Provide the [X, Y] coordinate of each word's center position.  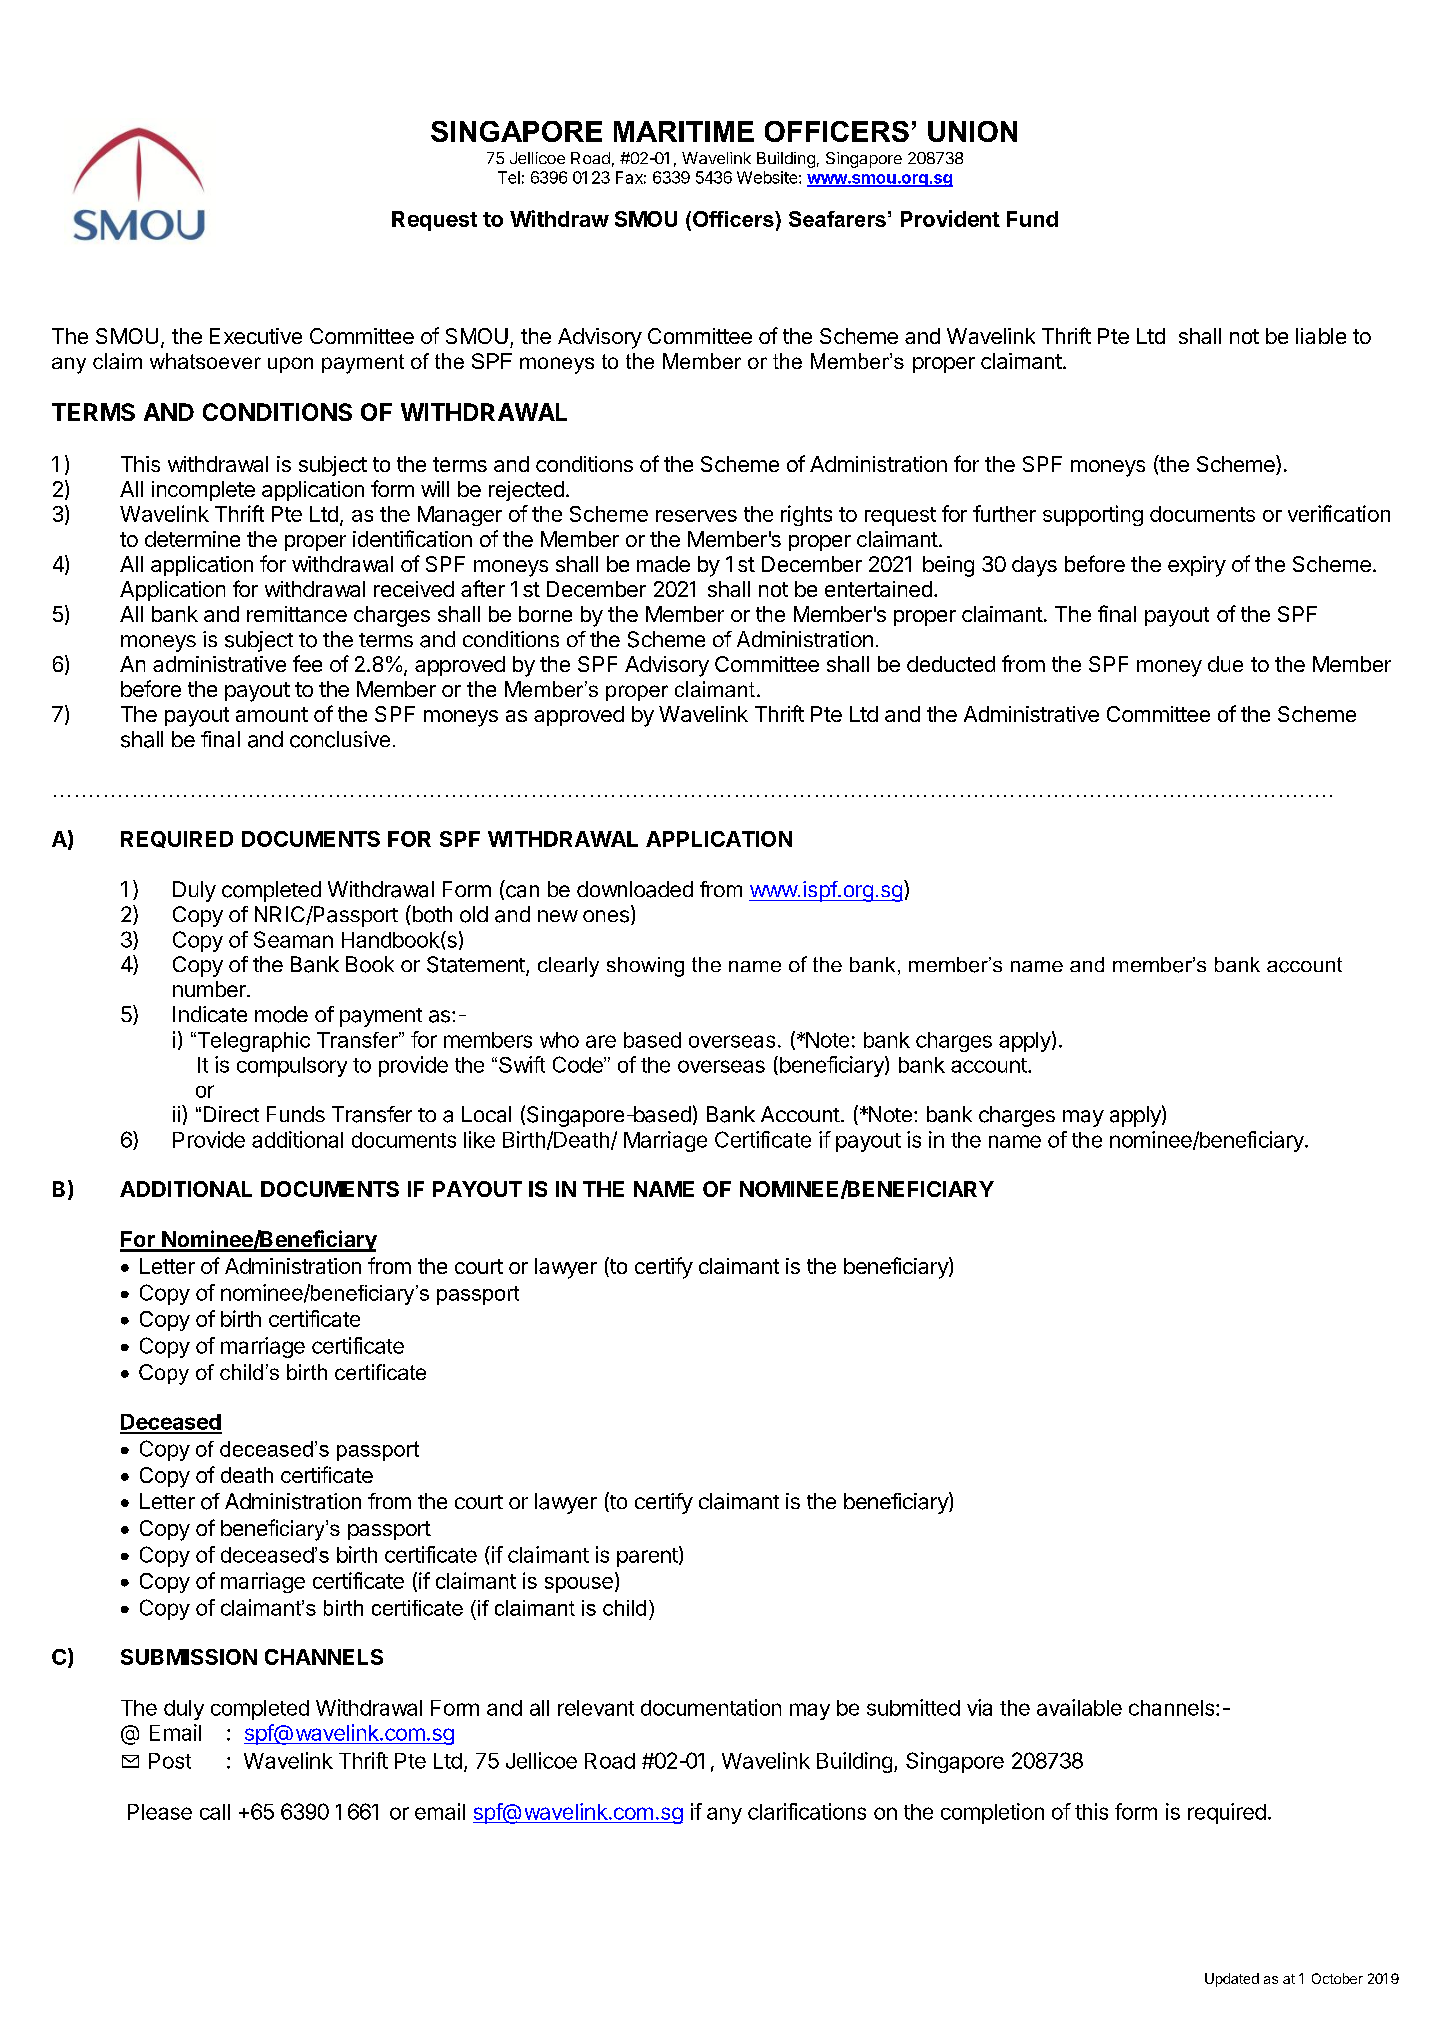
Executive [256, 336]
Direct [231, 1114]
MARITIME [684, 131]
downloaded [635, 889]
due [1225, 664]
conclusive [340, 739]
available [1079, 1707]
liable [1321, 336]
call [215, 1812]
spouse [579, 1585]
